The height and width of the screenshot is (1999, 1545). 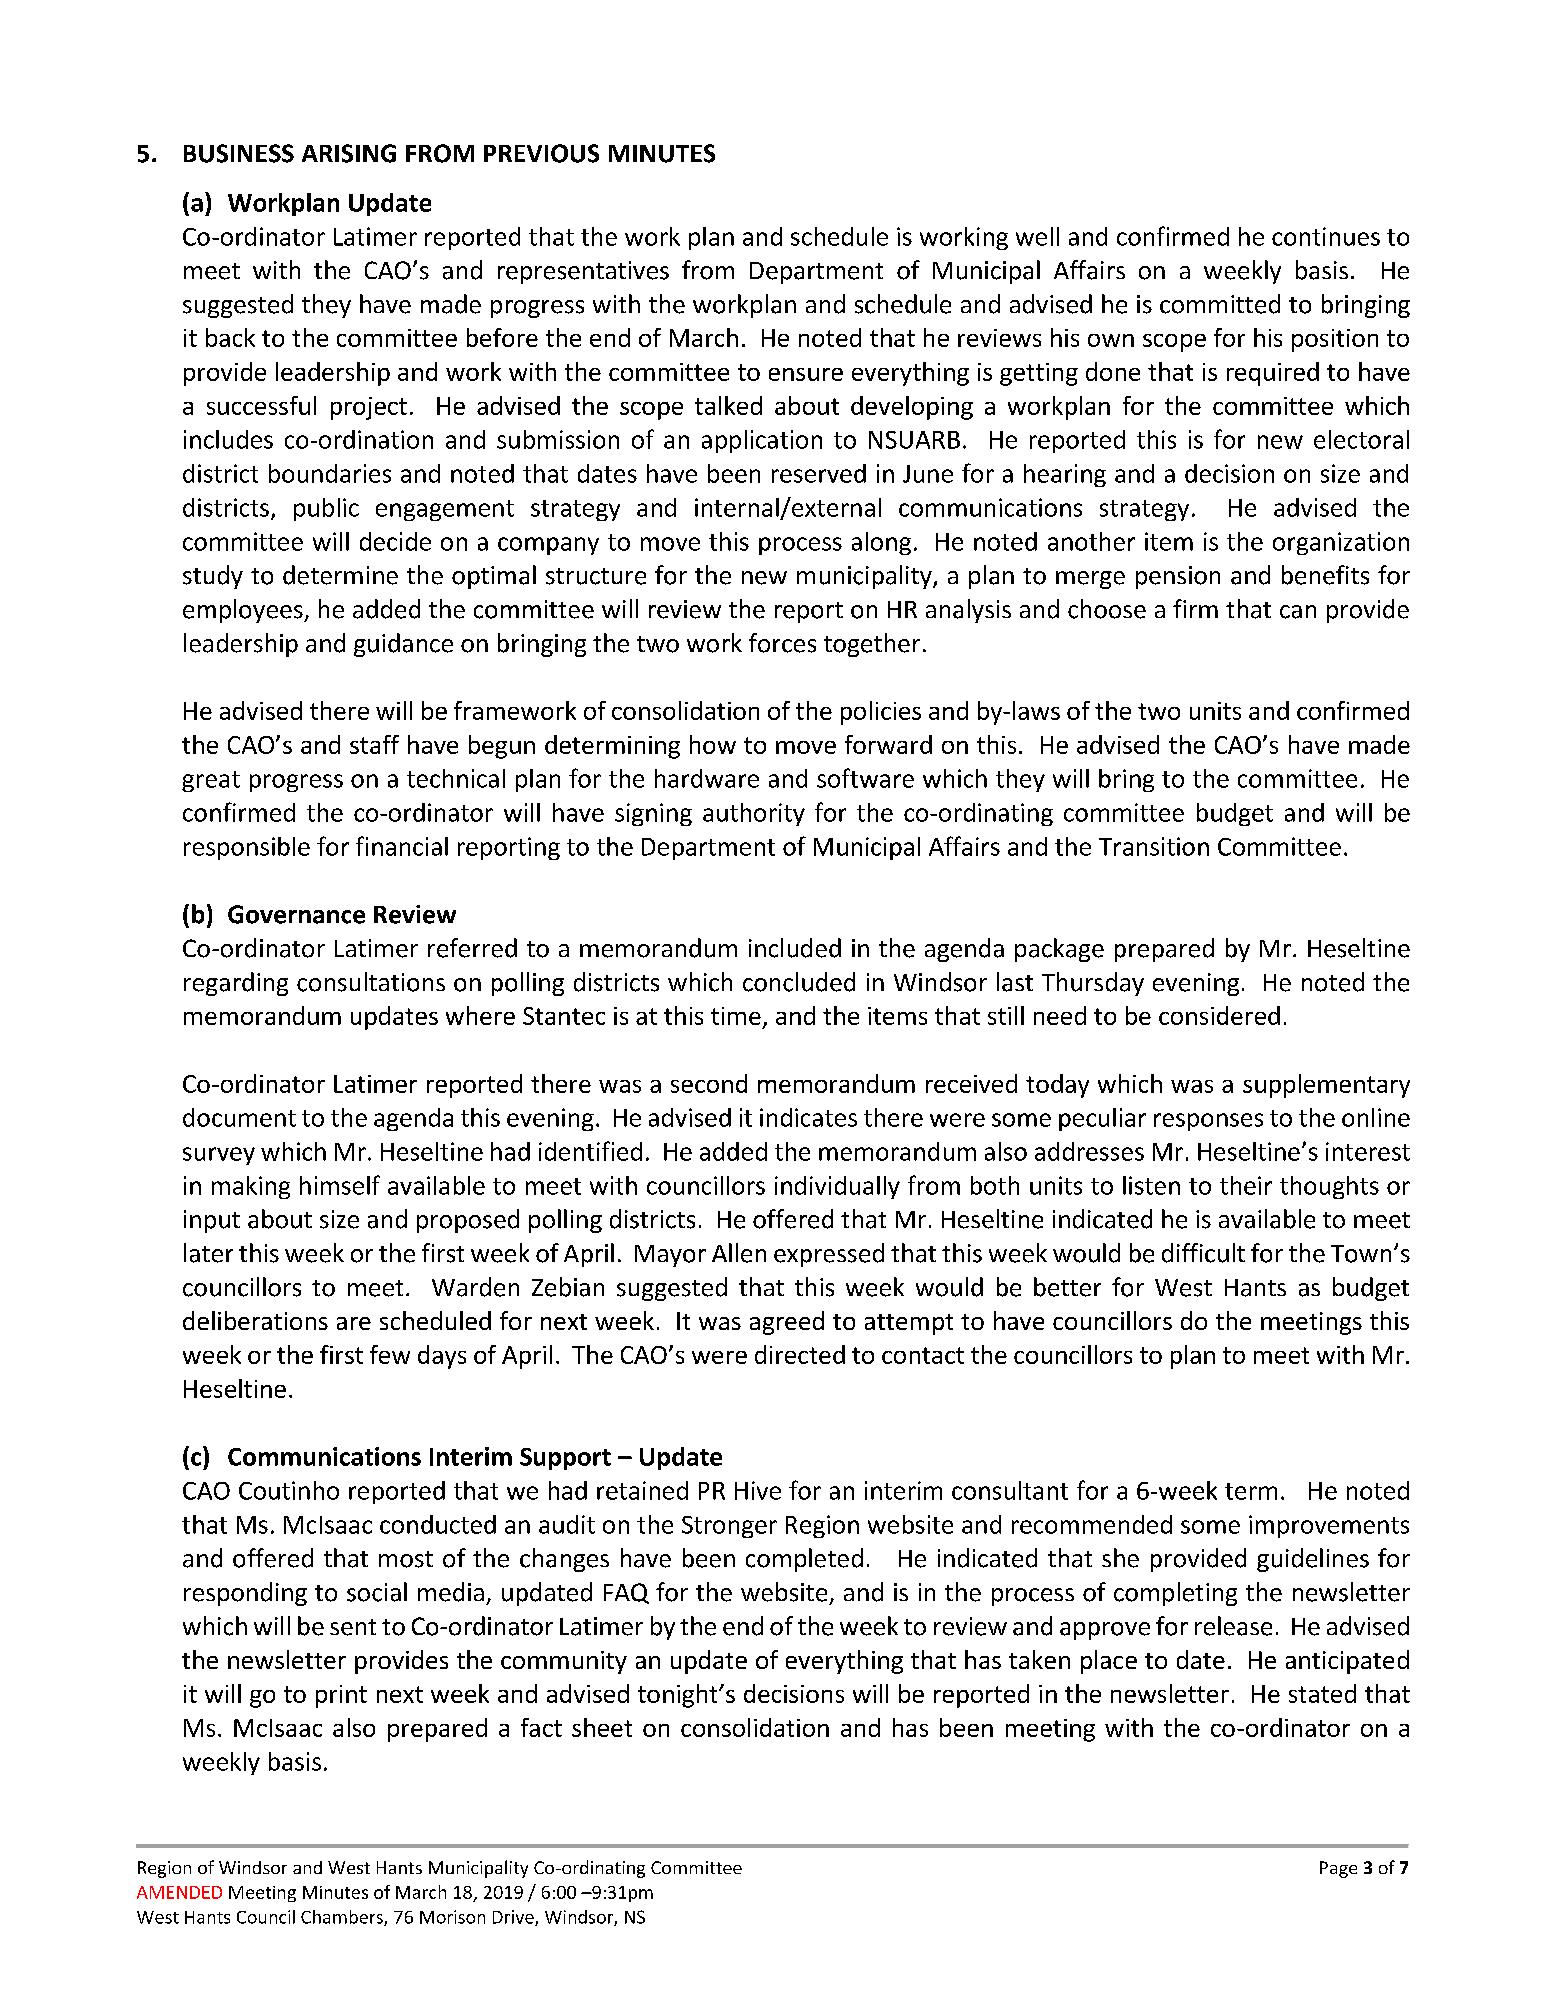 What do you see at coordinates (799, 982) in the screenshot?
I see `concluded` at bounding box center [799, 982].
